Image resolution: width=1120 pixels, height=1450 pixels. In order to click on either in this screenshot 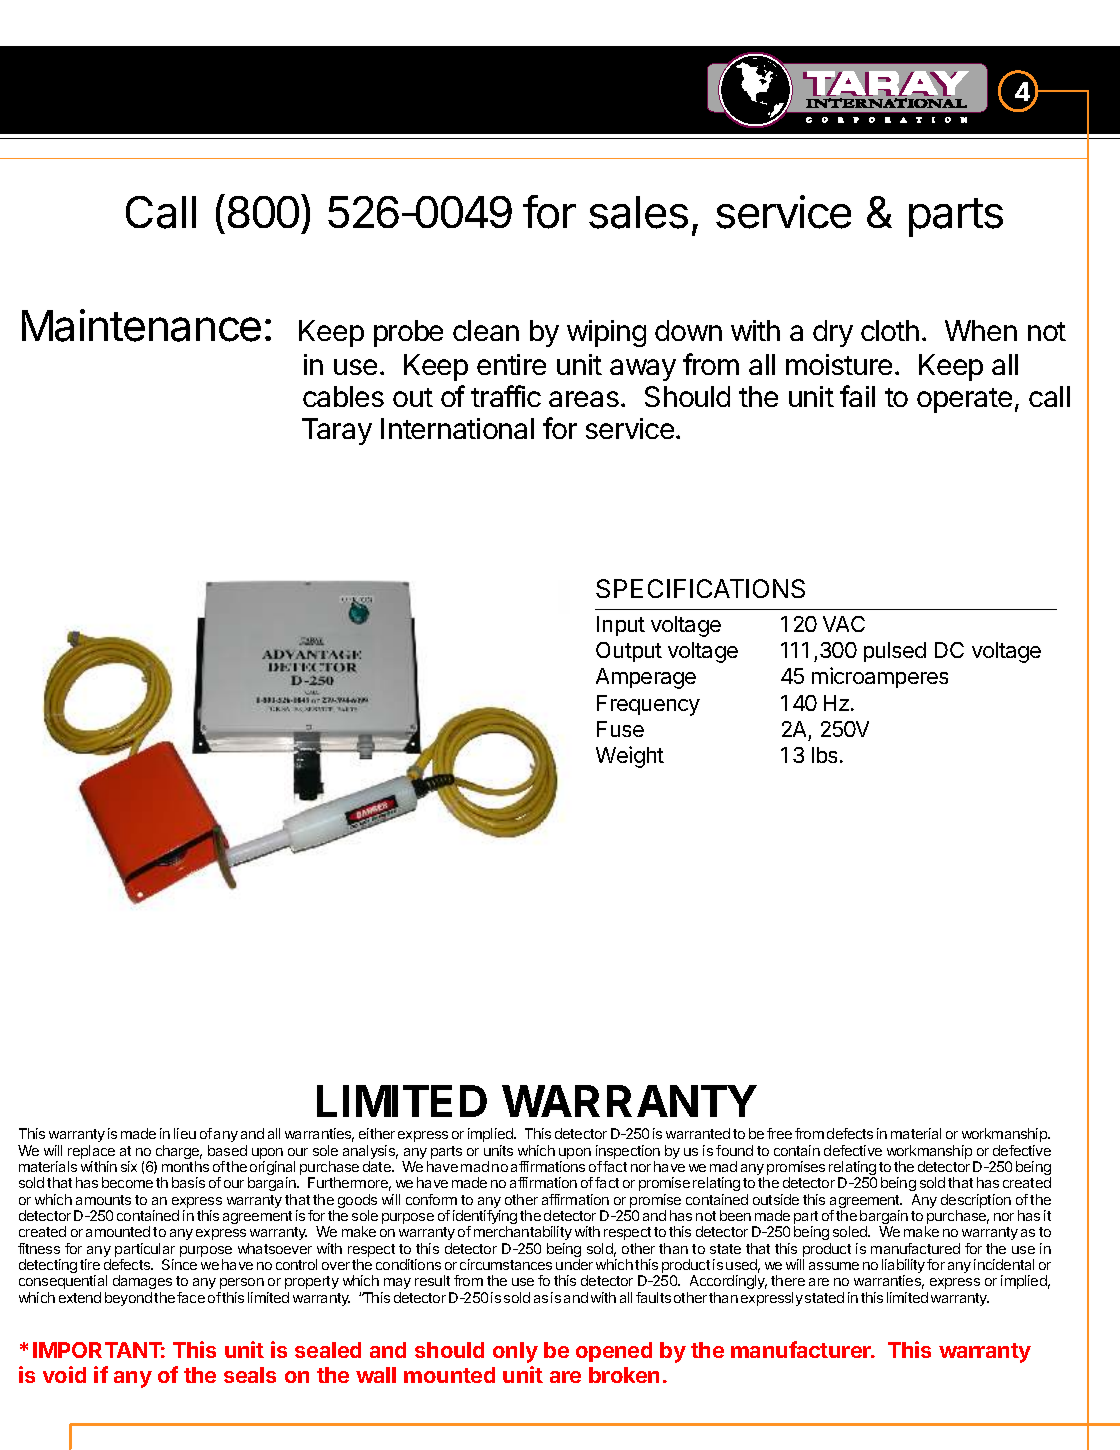, I will do `click(377, 1133)`.
